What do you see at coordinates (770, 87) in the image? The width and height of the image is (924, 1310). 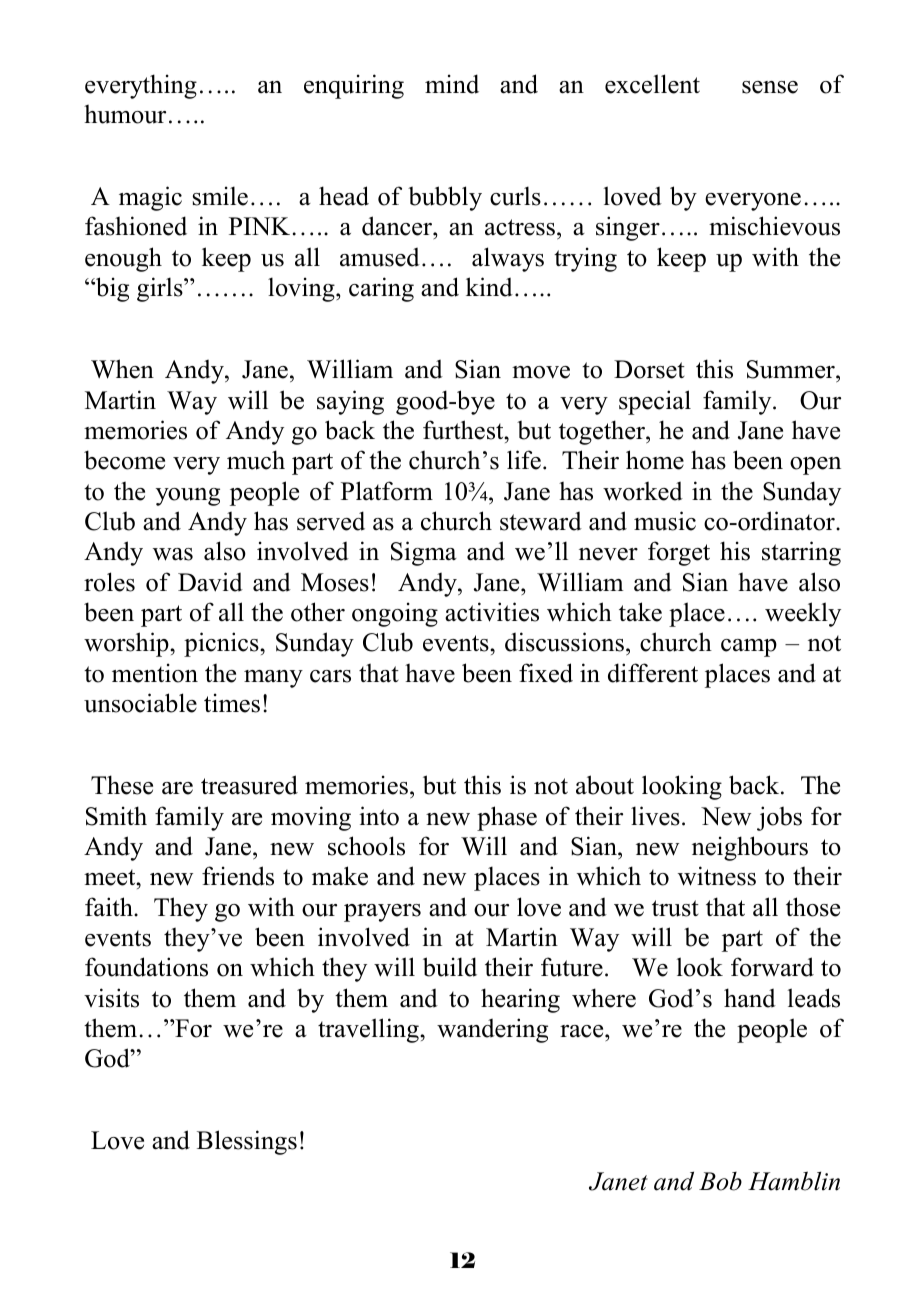 I see `sense` at bounding box center [770, 87].
